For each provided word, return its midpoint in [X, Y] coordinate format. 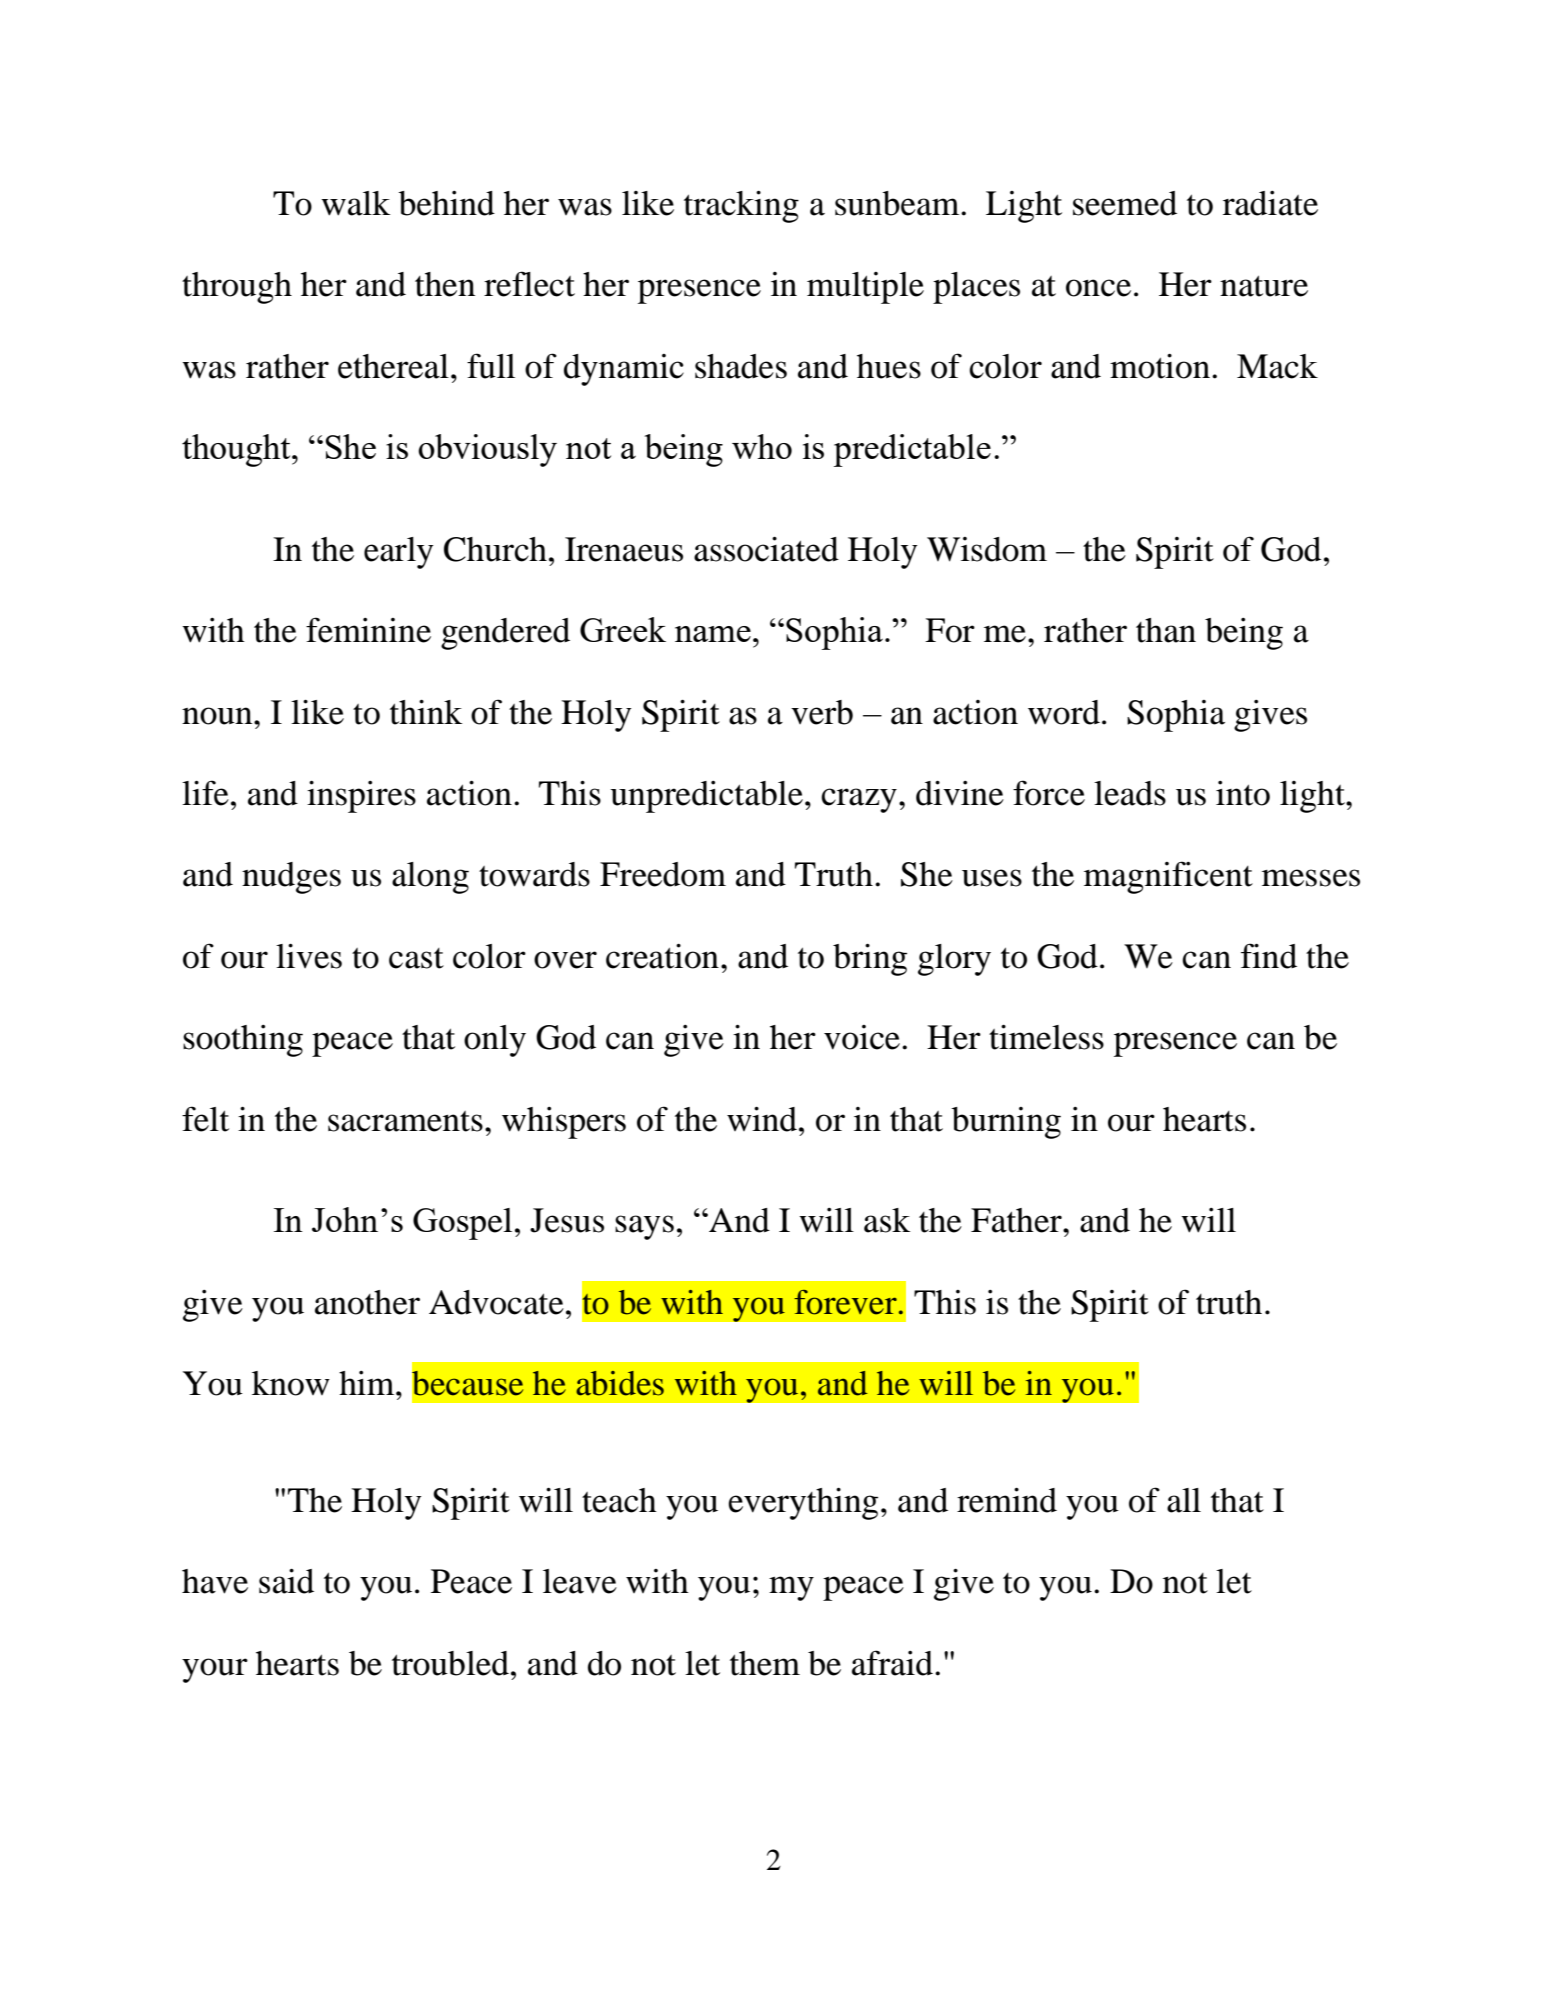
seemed [1125, 203]
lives [309, 956]
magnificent [1168, 877]
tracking [741, 206]
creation [662, 956]
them [765, 1663]
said [286, 1581]
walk [355, 203]
